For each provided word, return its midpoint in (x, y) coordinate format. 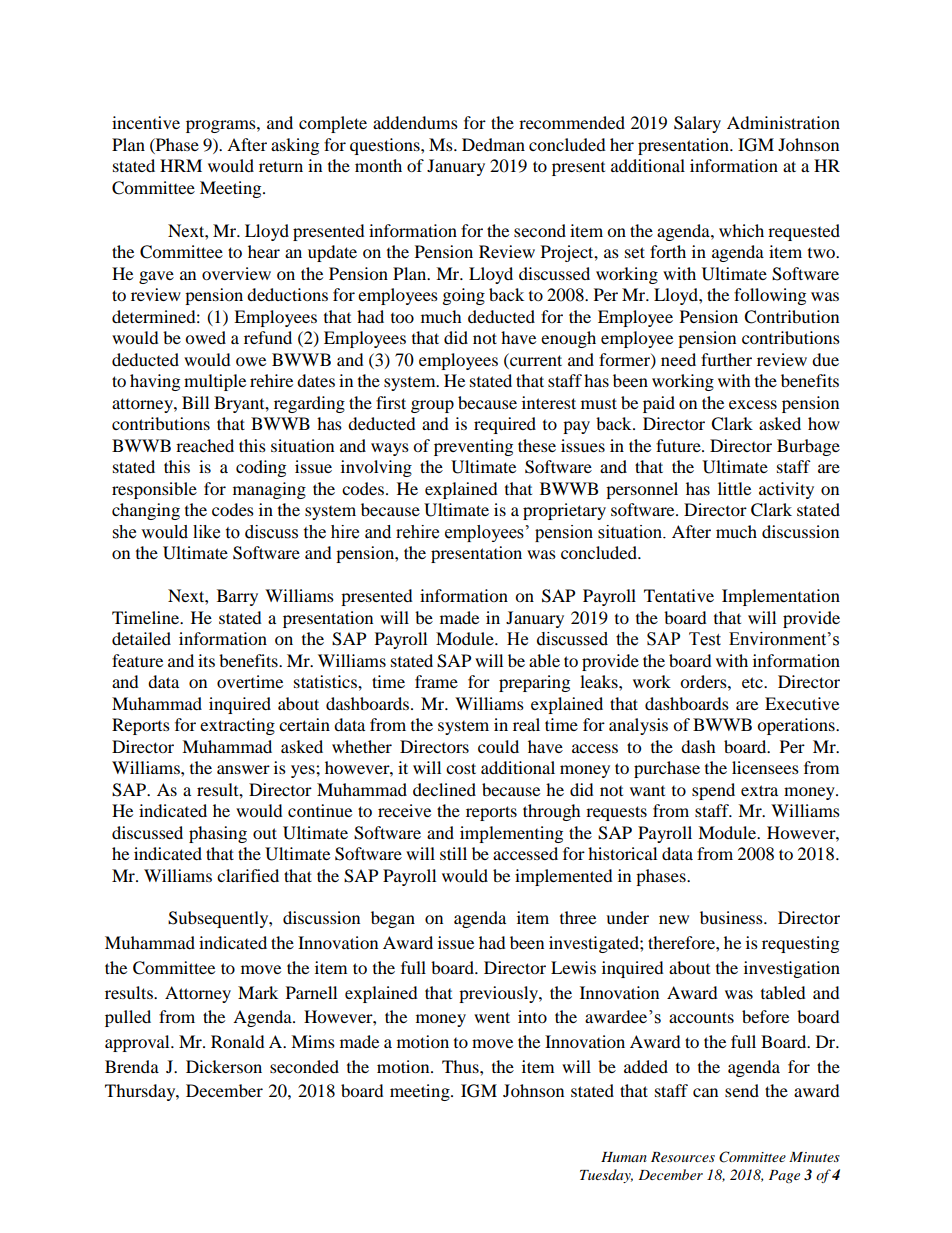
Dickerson (224, 1066)
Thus (461, 1066)
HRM (181, 165)
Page (784, 1176)
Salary (697, 124)
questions (386, 146)
